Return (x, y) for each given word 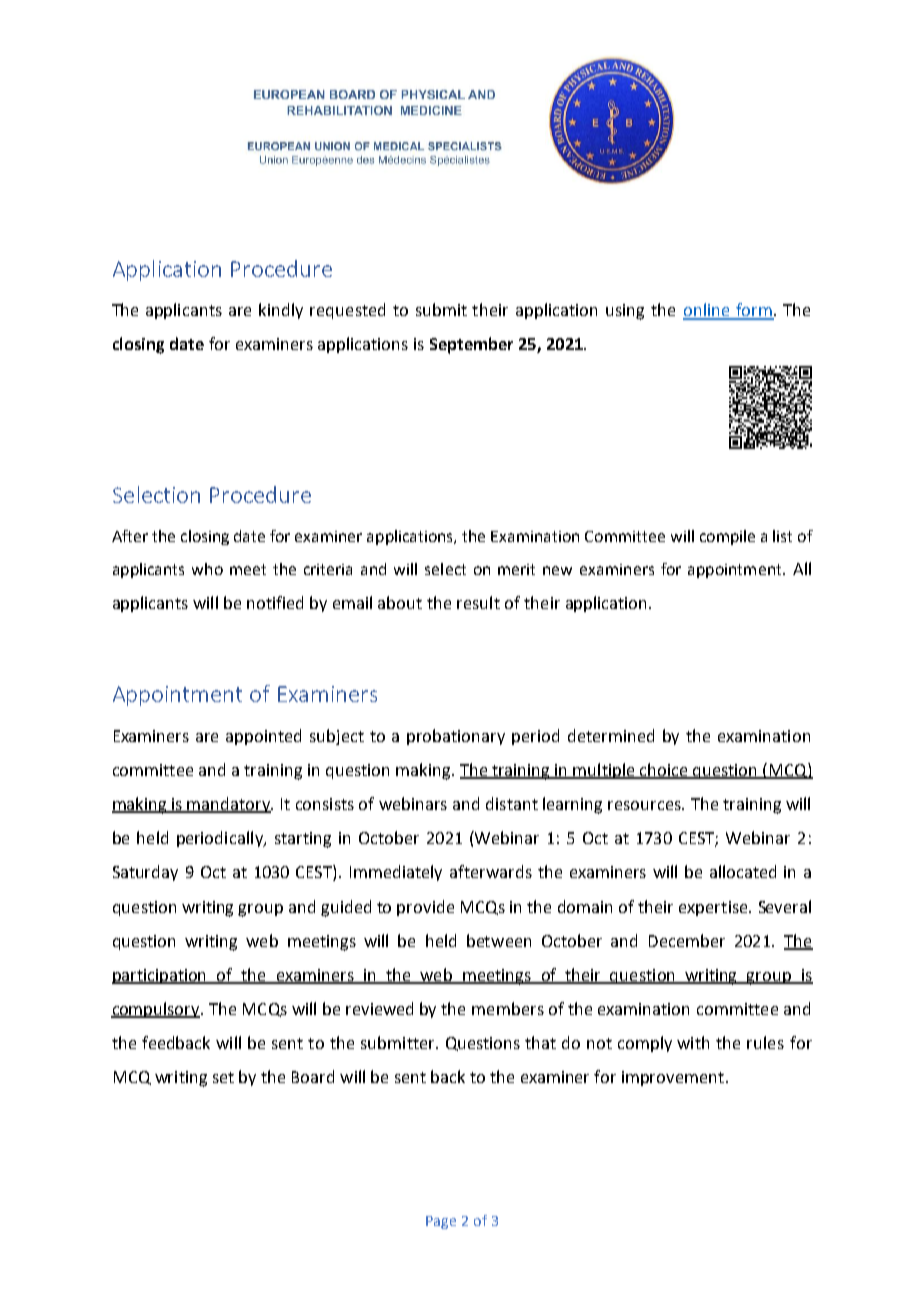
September (471, 345)
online (707, 311)
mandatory (229, 805)
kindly (281, 311)
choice (664, 770)
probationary (456, 737)
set (223, 1077)
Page (441, 1222)
